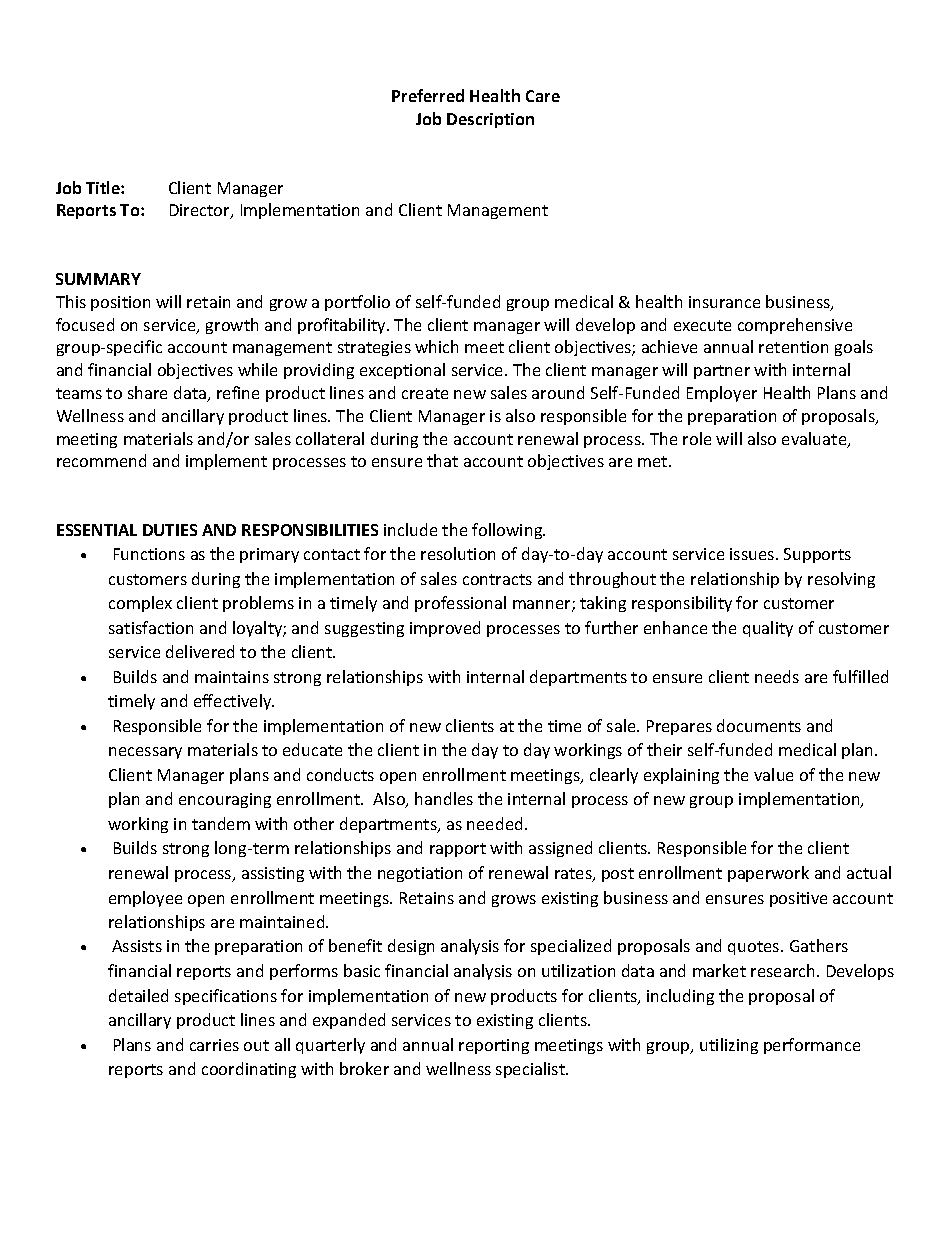 The height and width of the screenshot is (1233, 952). Describe the element at coordinates (201, 211) in the screenshot. I see `Director` at that location.
